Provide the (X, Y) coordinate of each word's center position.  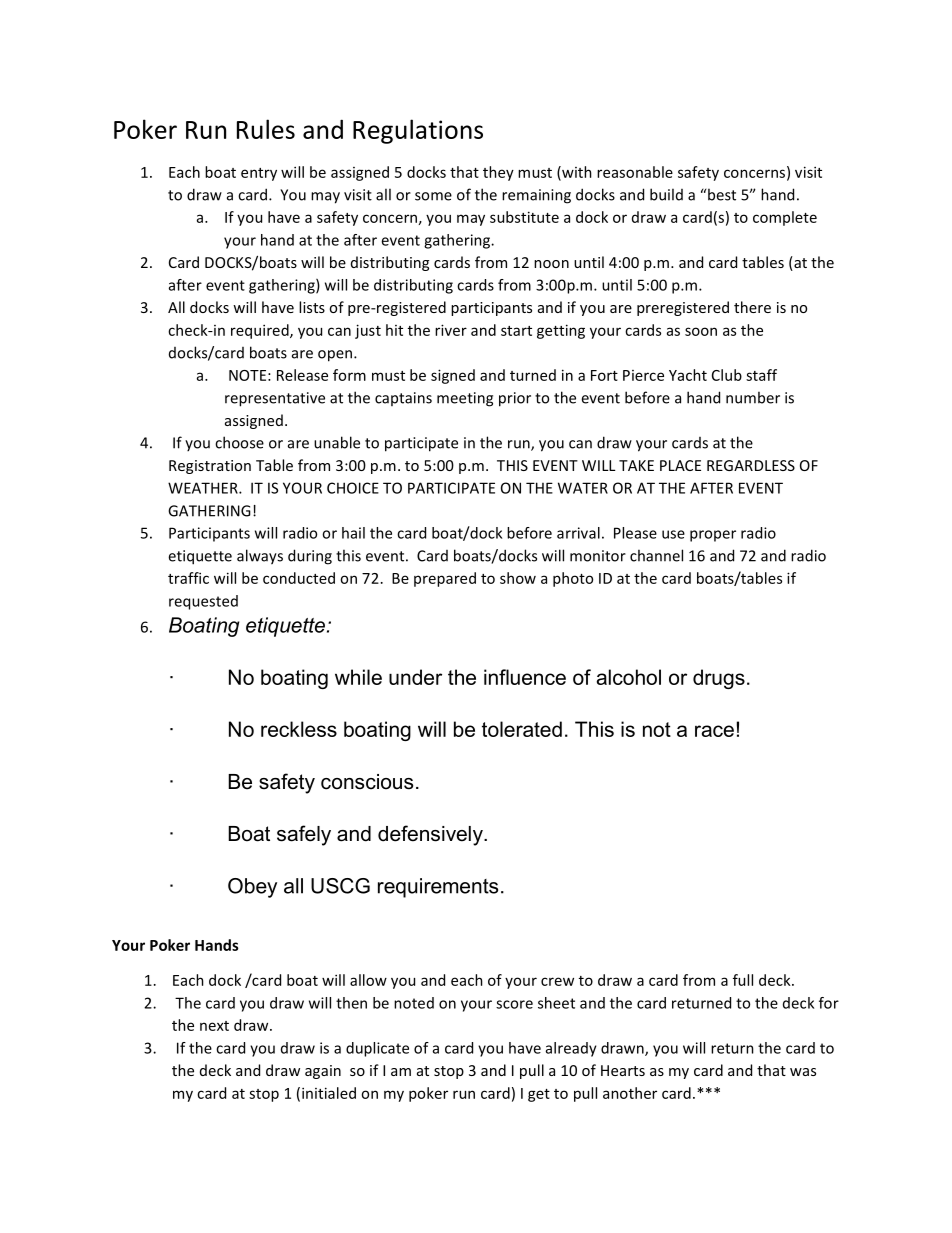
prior (515, 399)
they (498, 173)
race (714, 731)
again (323, 1072)
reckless (299, 729)
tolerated (522, 729)
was (803, 1072)
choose (239, 442)
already (571, 1049)
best (722, 194)
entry (259, 174)
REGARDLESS (751, 465)
